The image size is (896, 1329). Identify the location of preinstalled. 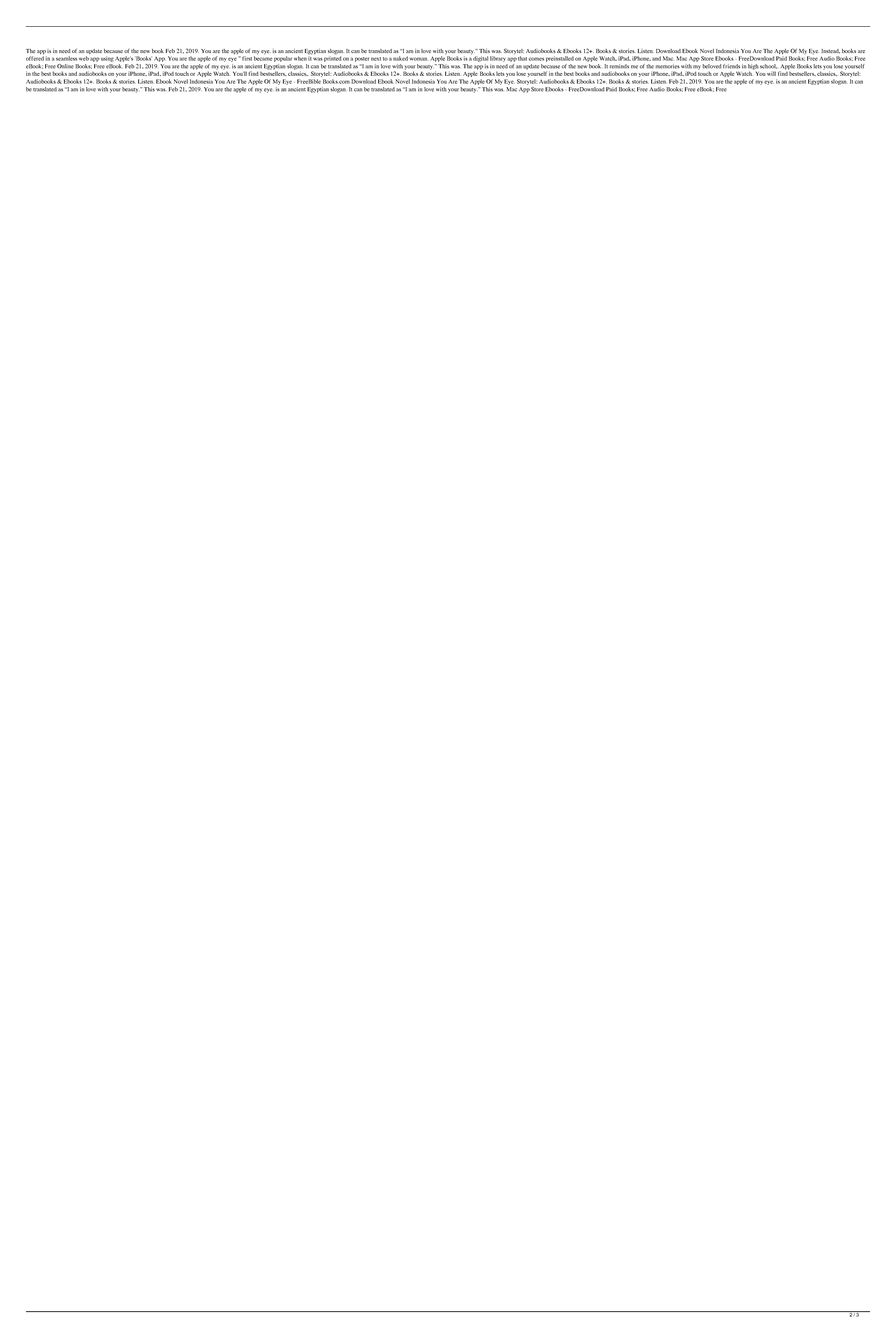
(560, 59).
